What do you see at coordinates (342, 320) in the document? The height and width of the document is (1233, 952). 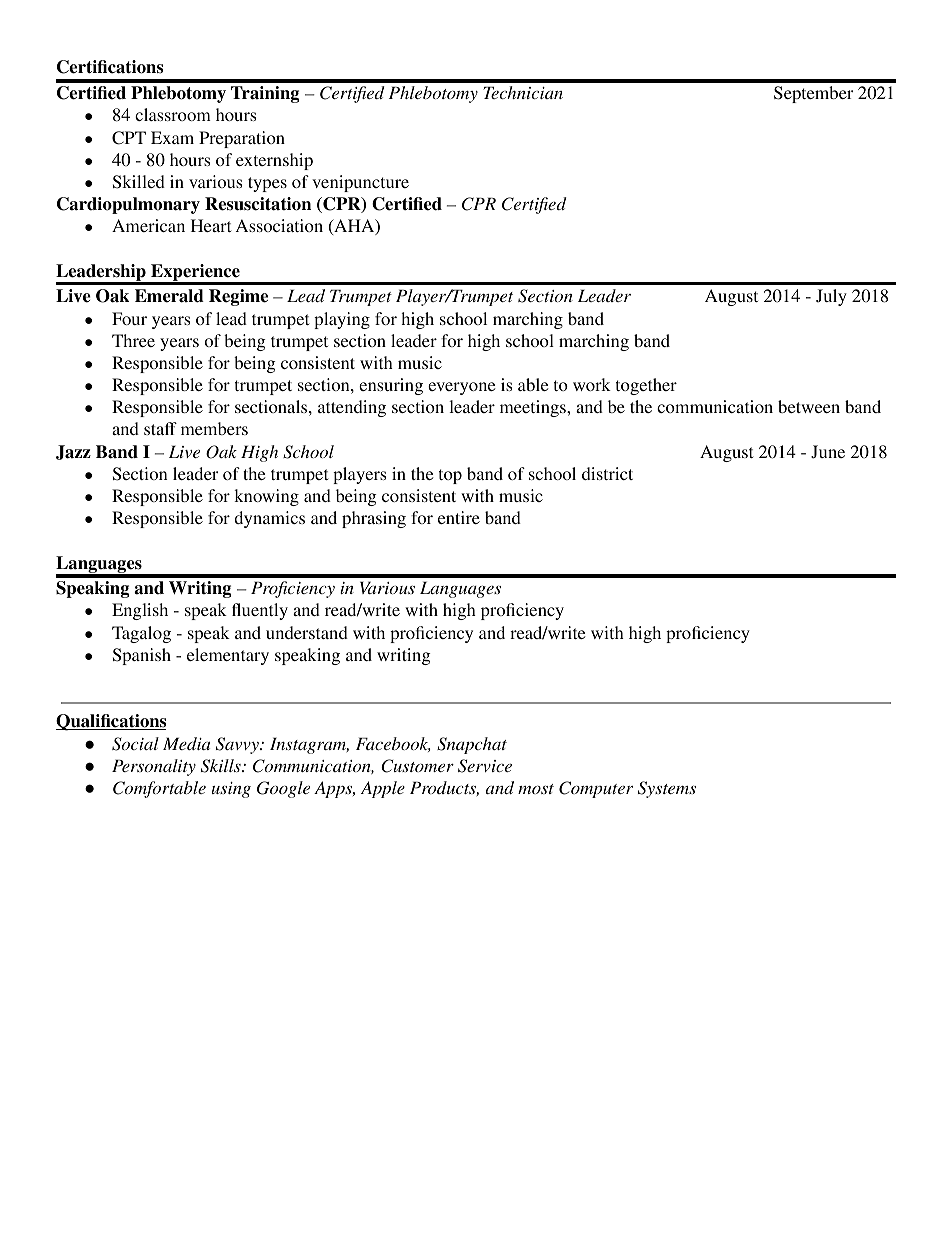 I see `playing` at bounding box center [342, 320].
